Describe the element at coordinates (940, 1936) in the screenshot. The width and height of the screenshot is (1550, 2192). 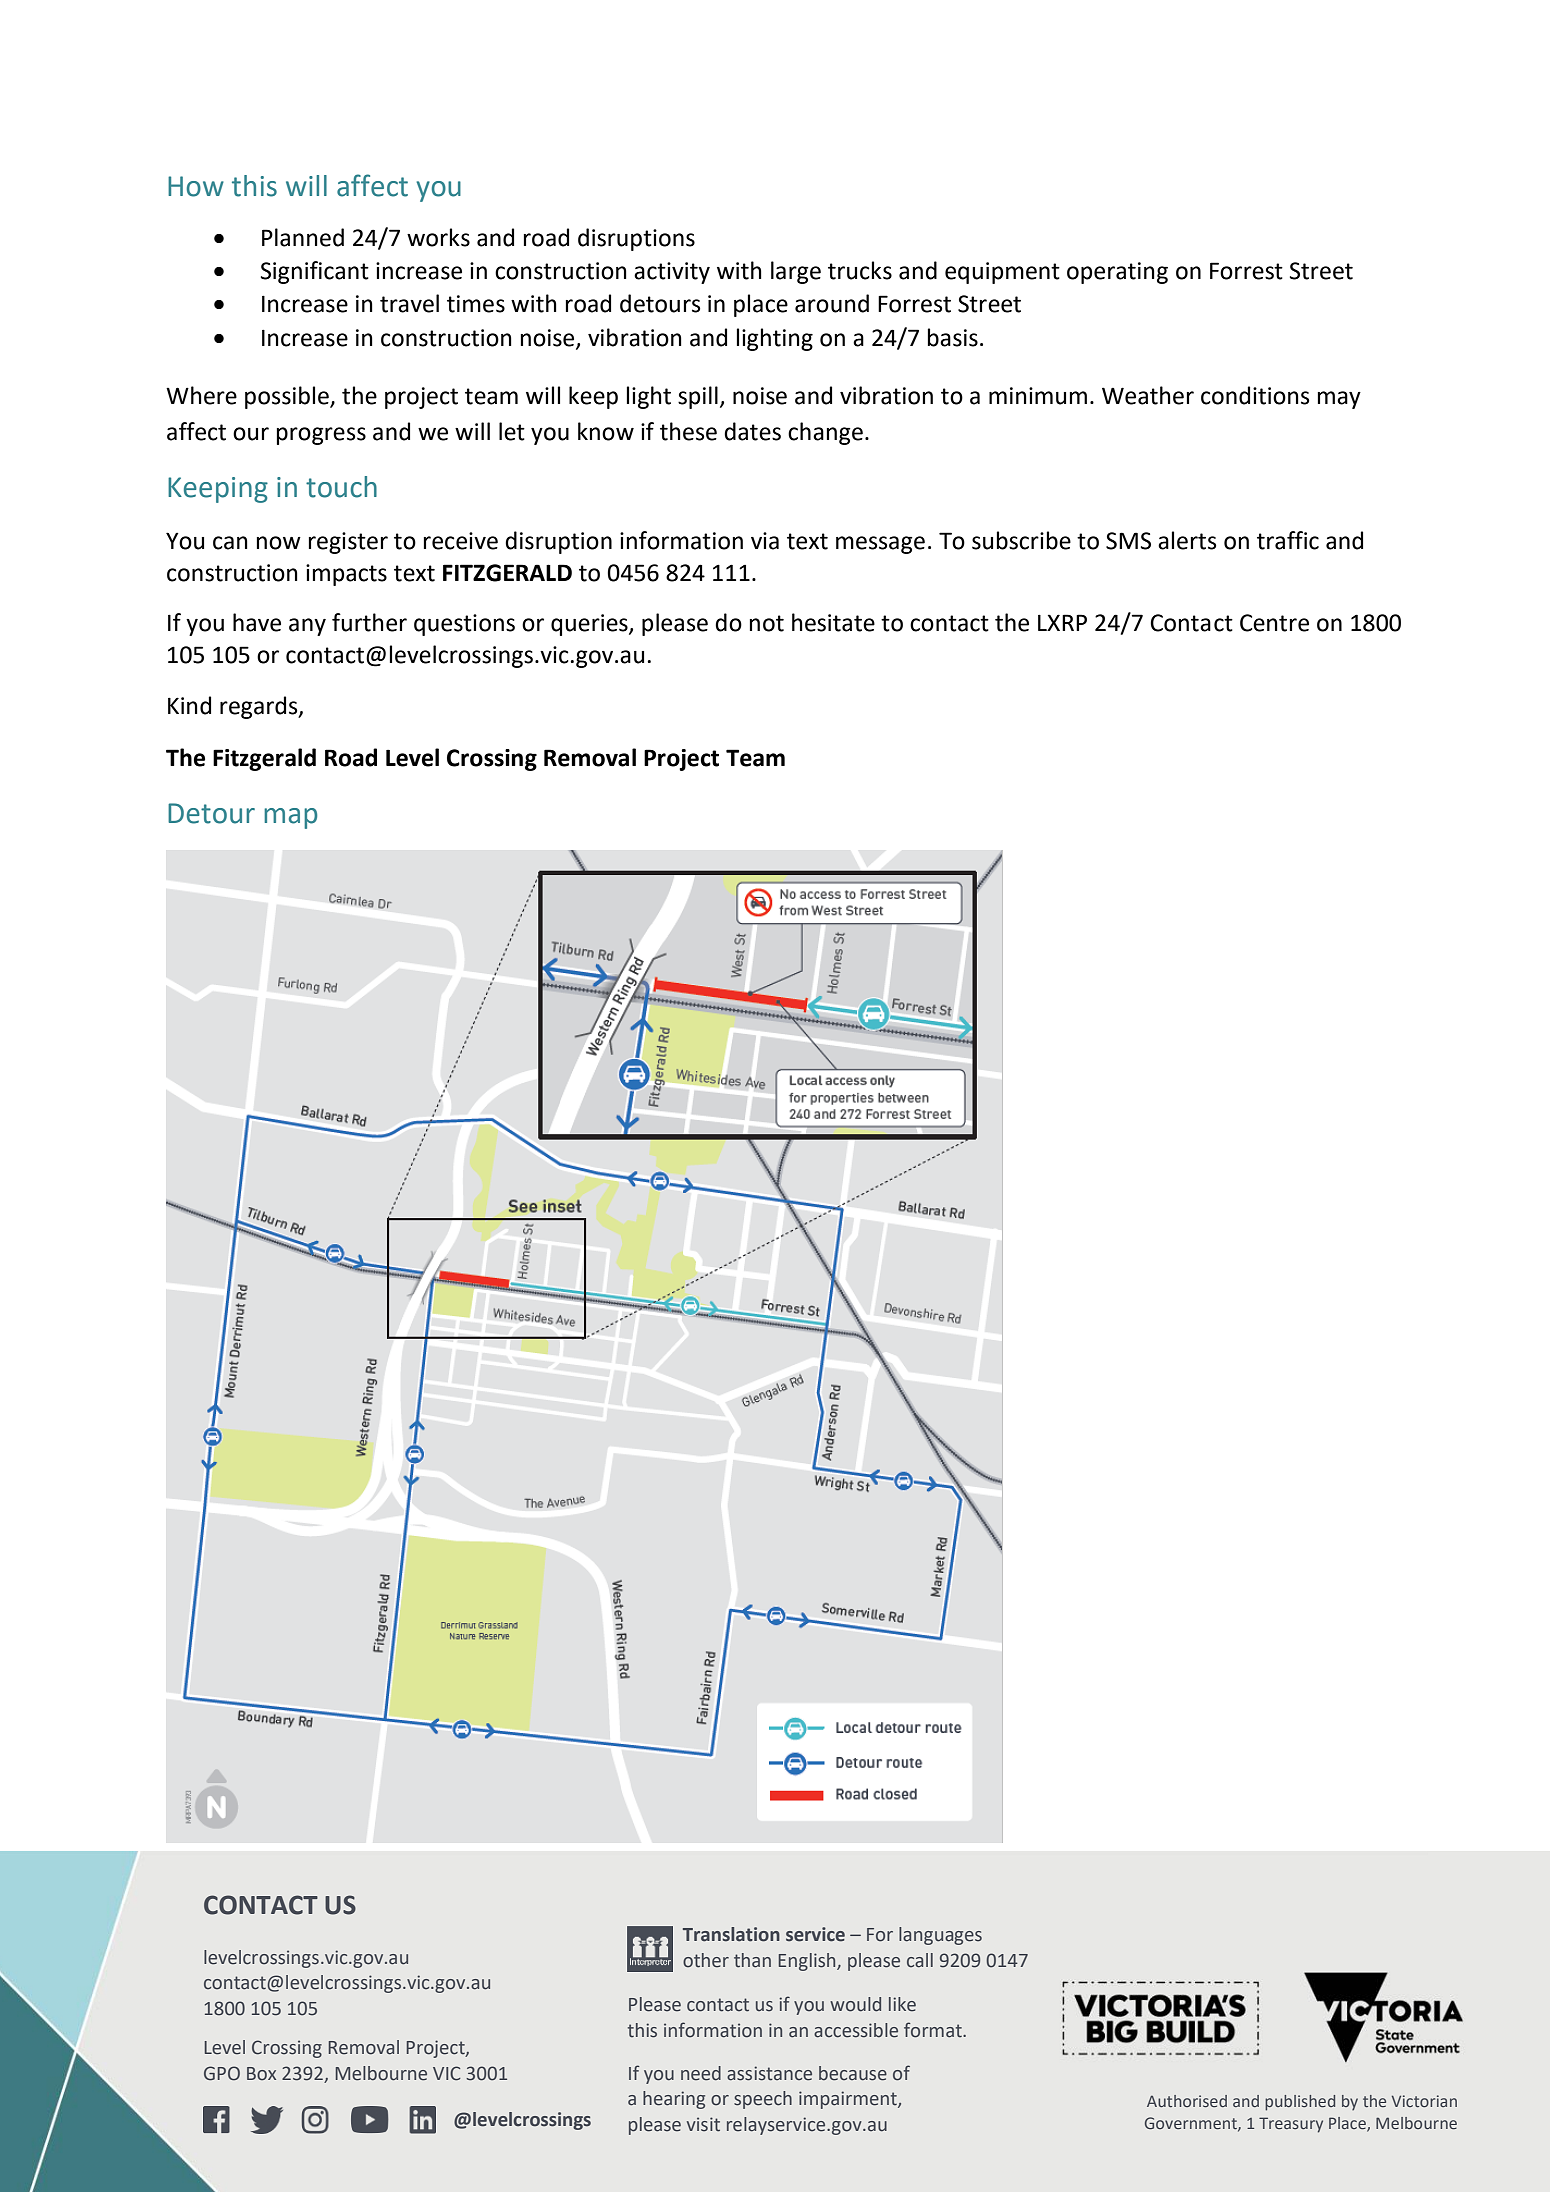
I see `languages` at that location.
